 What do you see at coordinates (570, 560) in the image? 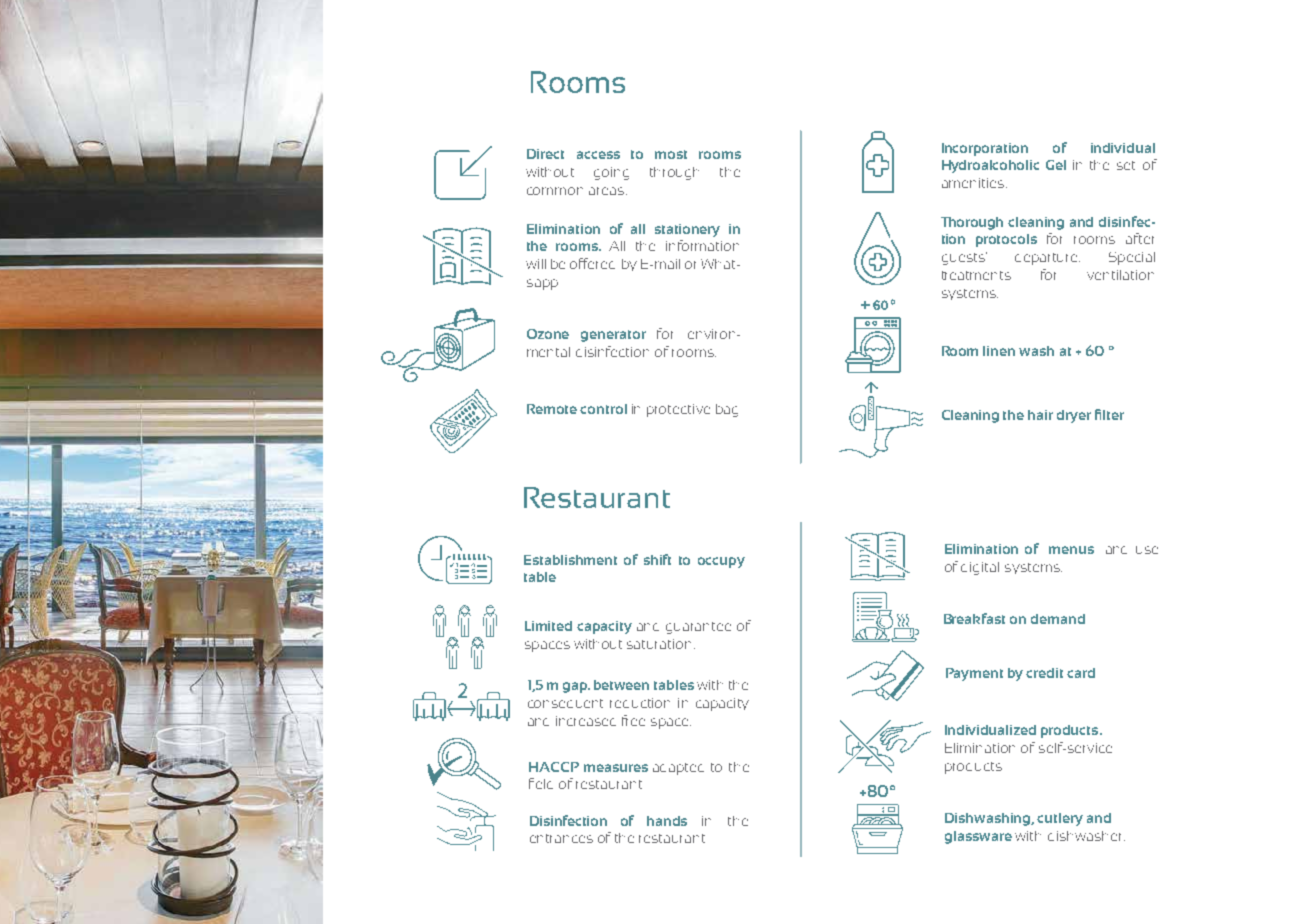
I see `Establishment` at bounding box center [570, 560].
